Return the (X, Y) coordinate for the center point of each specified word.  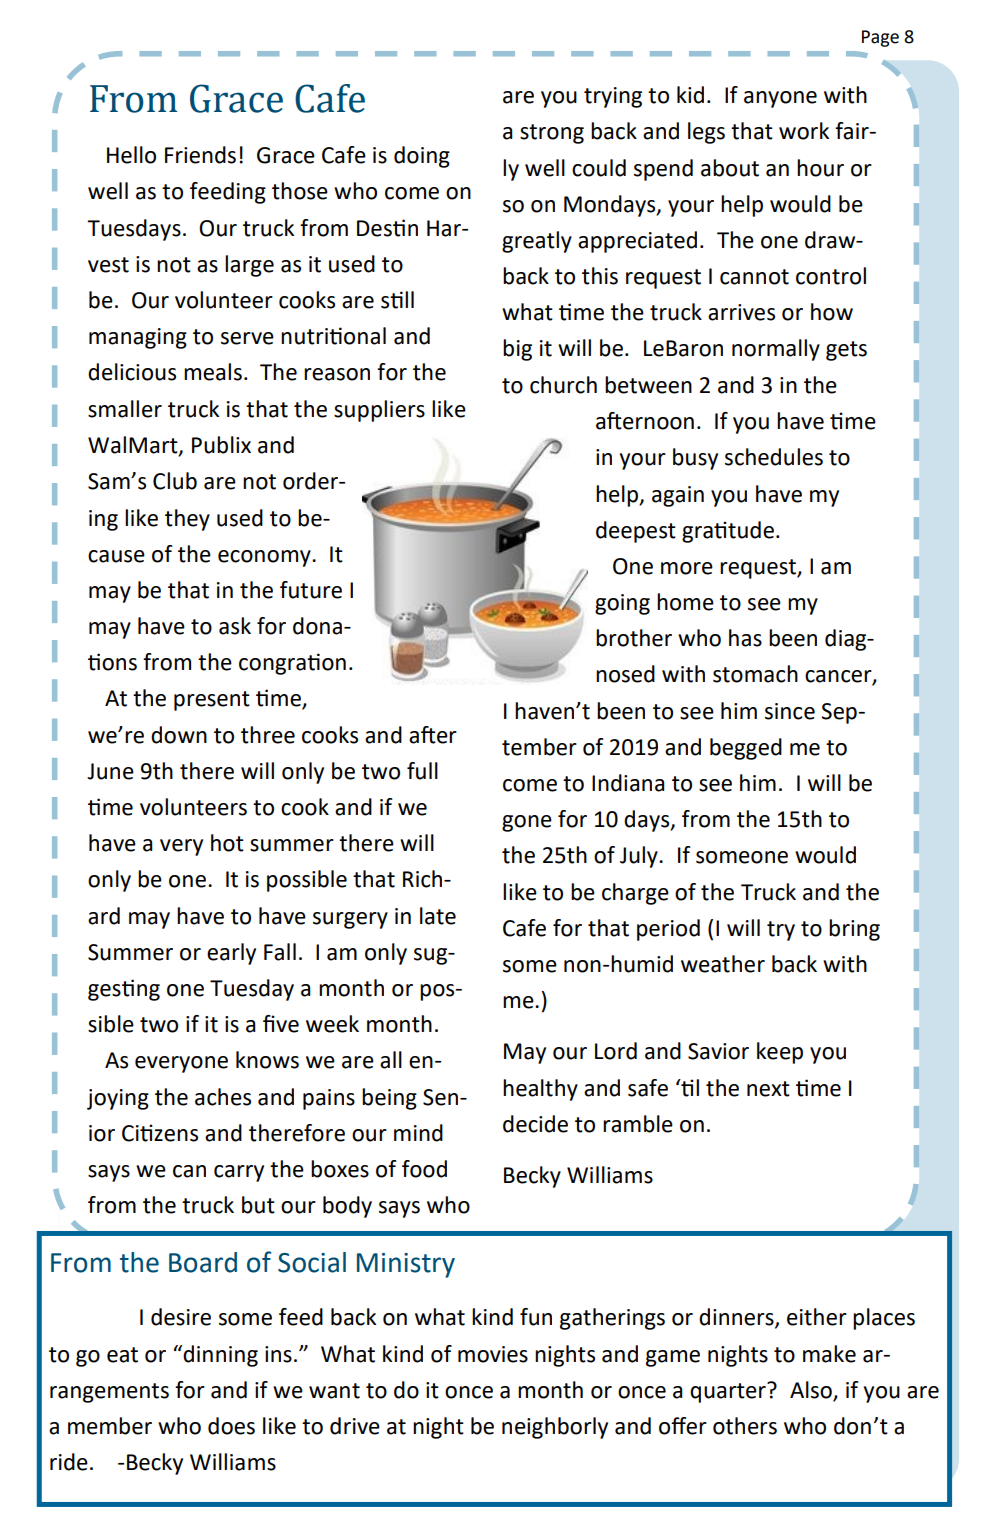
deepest (636, 532)
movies (493, 1354)
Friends (200, 155)
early (231, 954)
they (187, 520)
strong (552, 134)
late (438, 916)
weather (723, 964)
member (110, 1426)
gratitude (728, 532)
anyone (780, 99)
